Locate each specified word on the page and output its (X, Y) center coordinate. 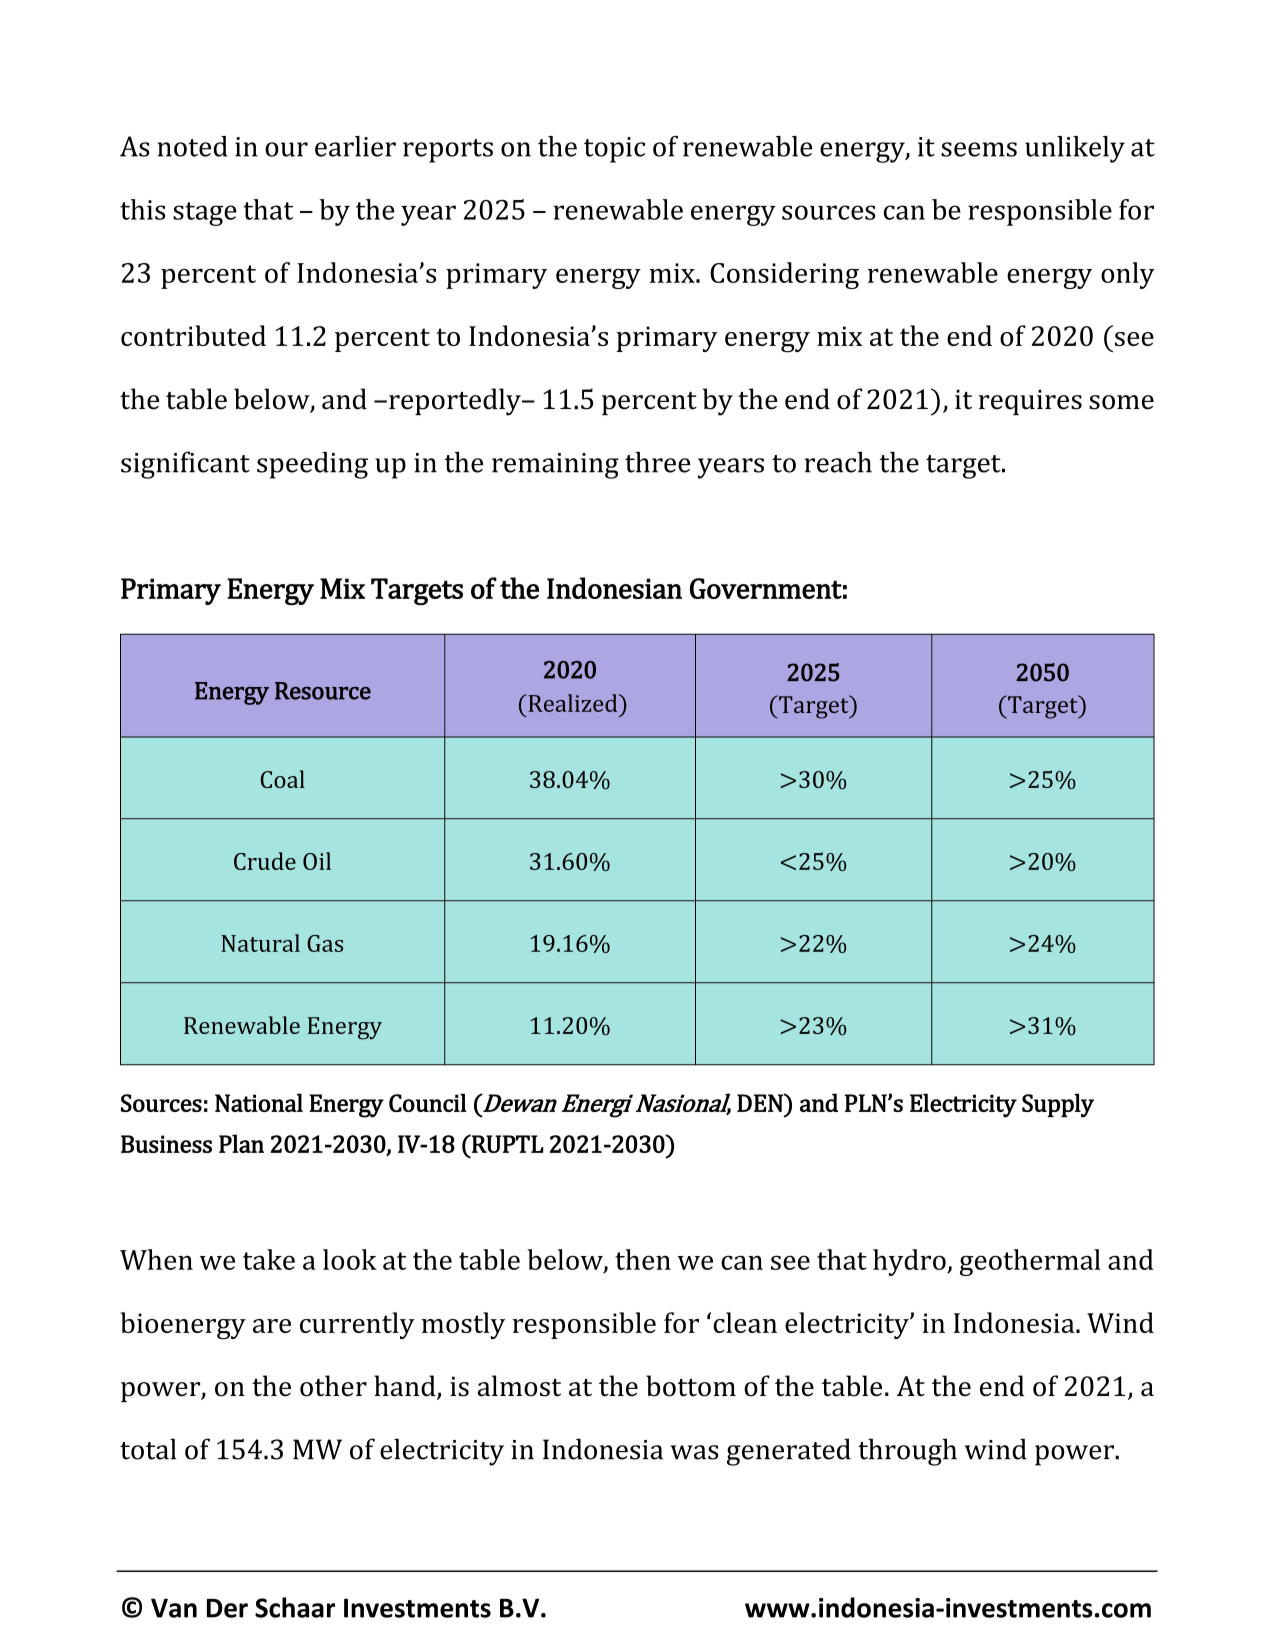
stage (205, 214)
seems (979, 149)
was (694, 1452)
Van (174, 1608)
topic (614, 150)
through (907, 1452)
